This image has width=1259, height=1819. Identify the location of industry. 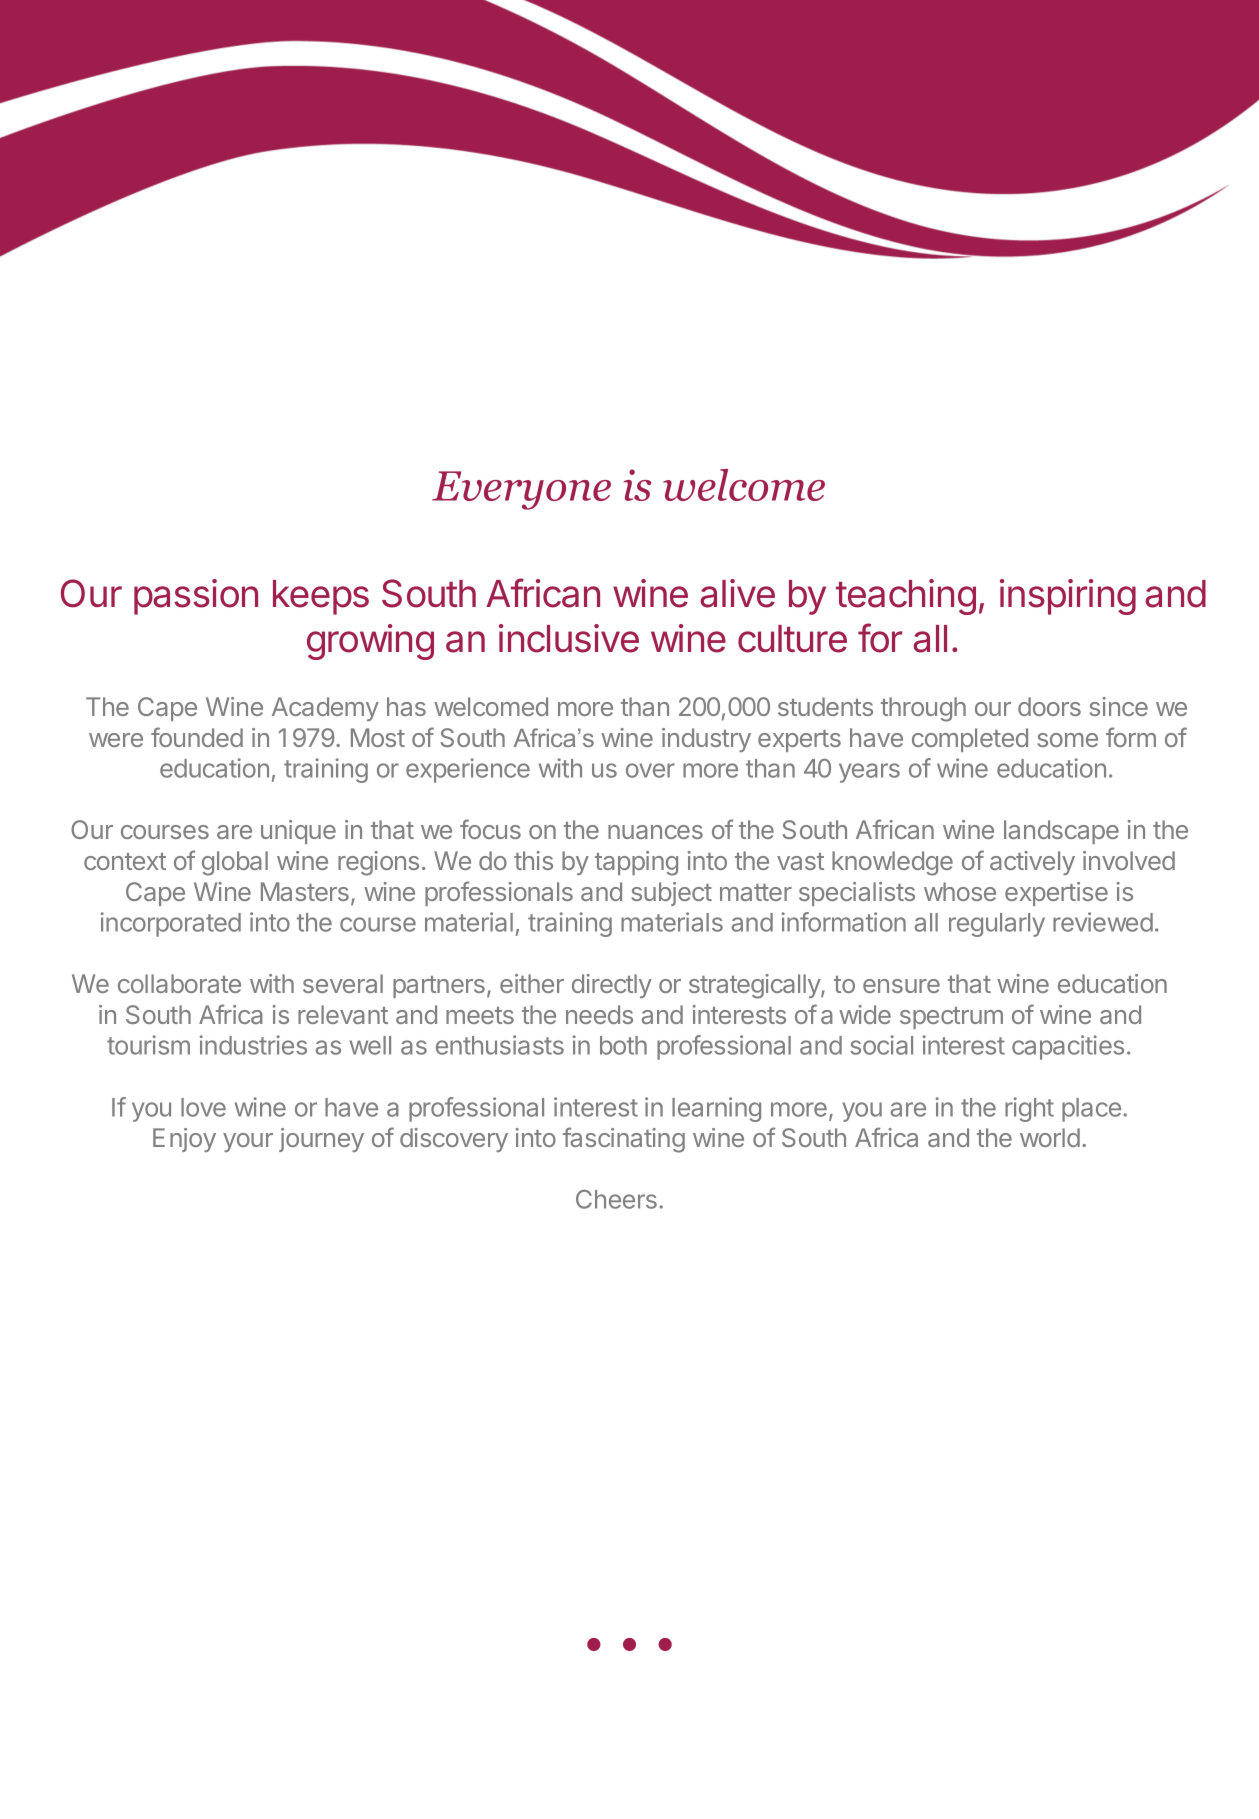
(706, 740).
